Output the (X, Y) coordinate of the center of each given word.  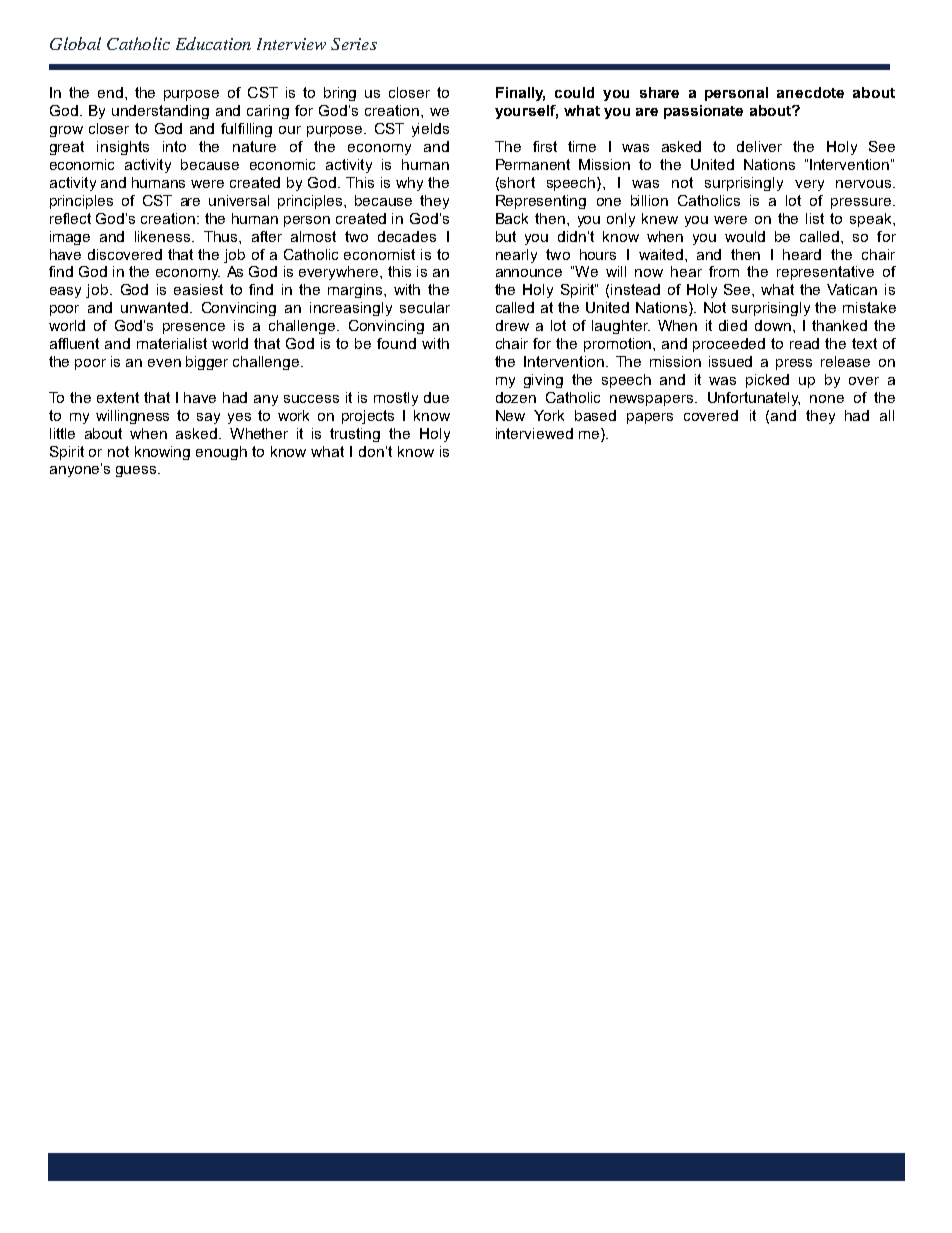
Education (213, 43)
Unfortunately (754, 399)
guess (137, 471)
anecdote (810, 92)
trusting (355, 435)
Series (354, 44)
